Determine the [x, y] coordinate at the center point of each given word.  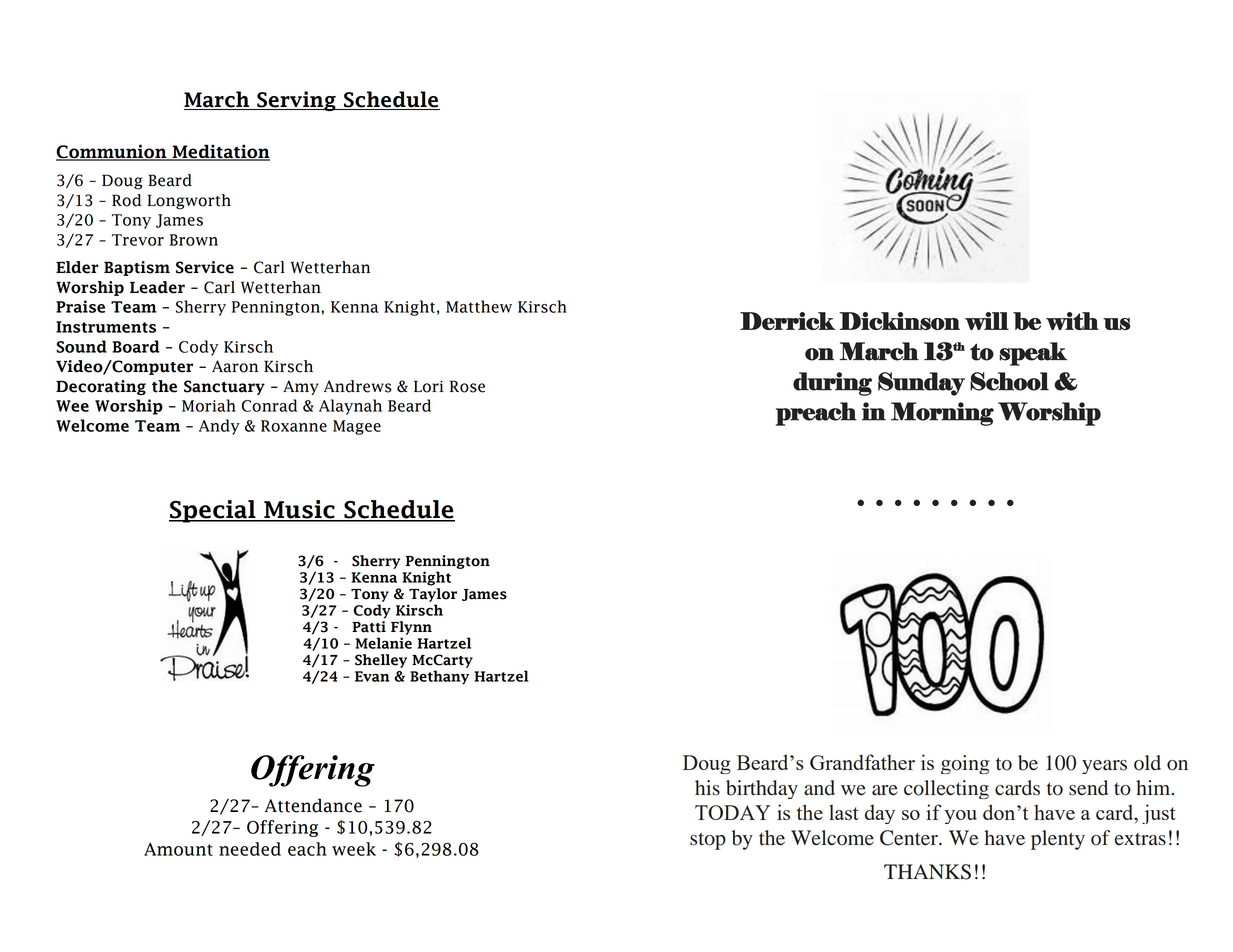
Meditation [220, 152]
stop [708, 841]
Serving [296, 101]
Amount [178, 849]
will [987, 321]
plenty [1058, 840]
